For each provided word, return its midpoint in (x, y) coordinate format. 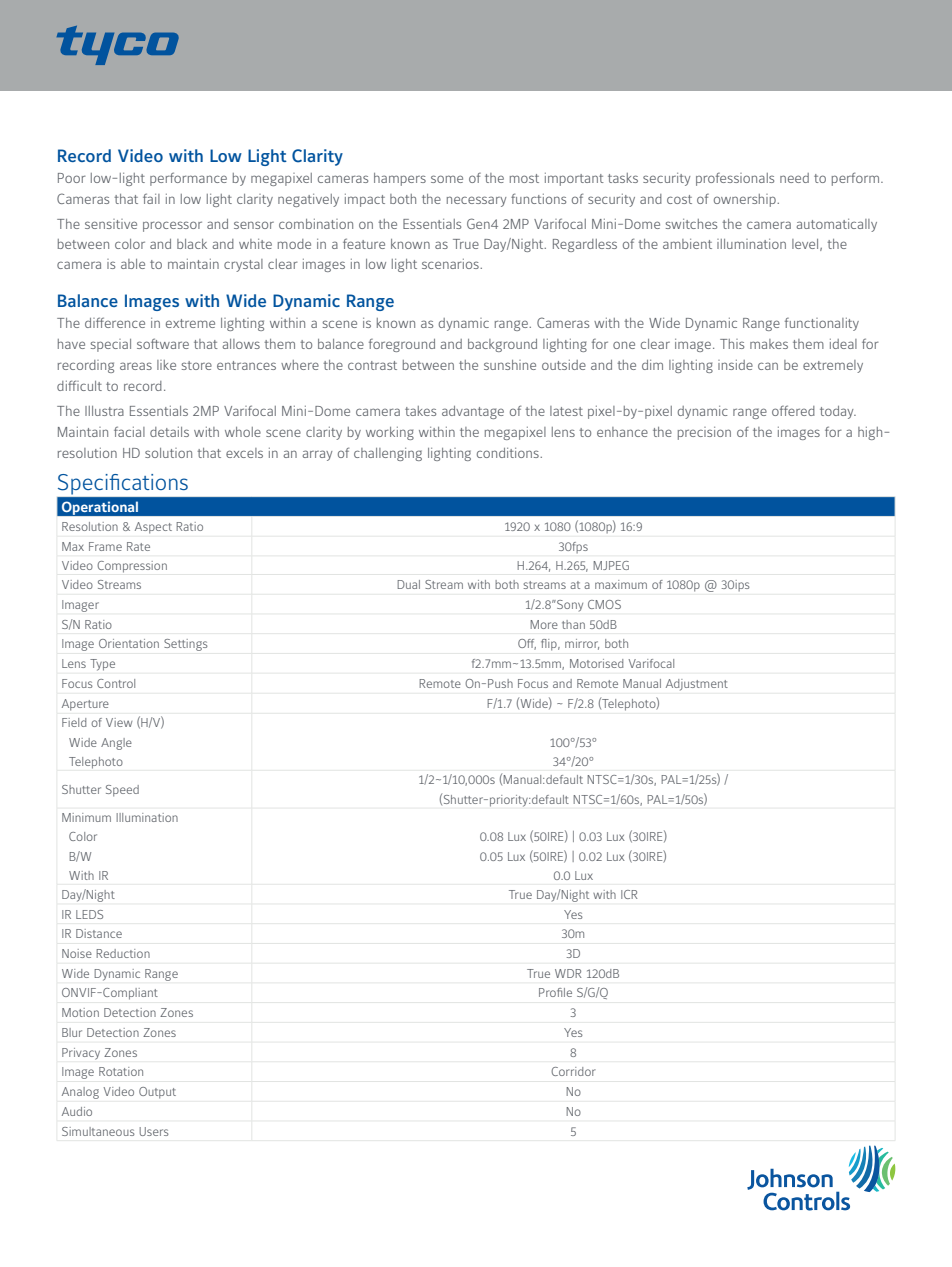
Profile (555, 992)
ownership (746, 200)
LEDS (89, 914)
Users (154, 1131)
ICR (629, 894)
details (169, 432)
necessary (476, 201)
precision (704, 433)
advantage (473, 412)
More (544, 624)
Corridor (573, 1071)
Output (157, 1093)
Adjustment (697, 685)
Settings (186, 645)
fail (151, 198)
